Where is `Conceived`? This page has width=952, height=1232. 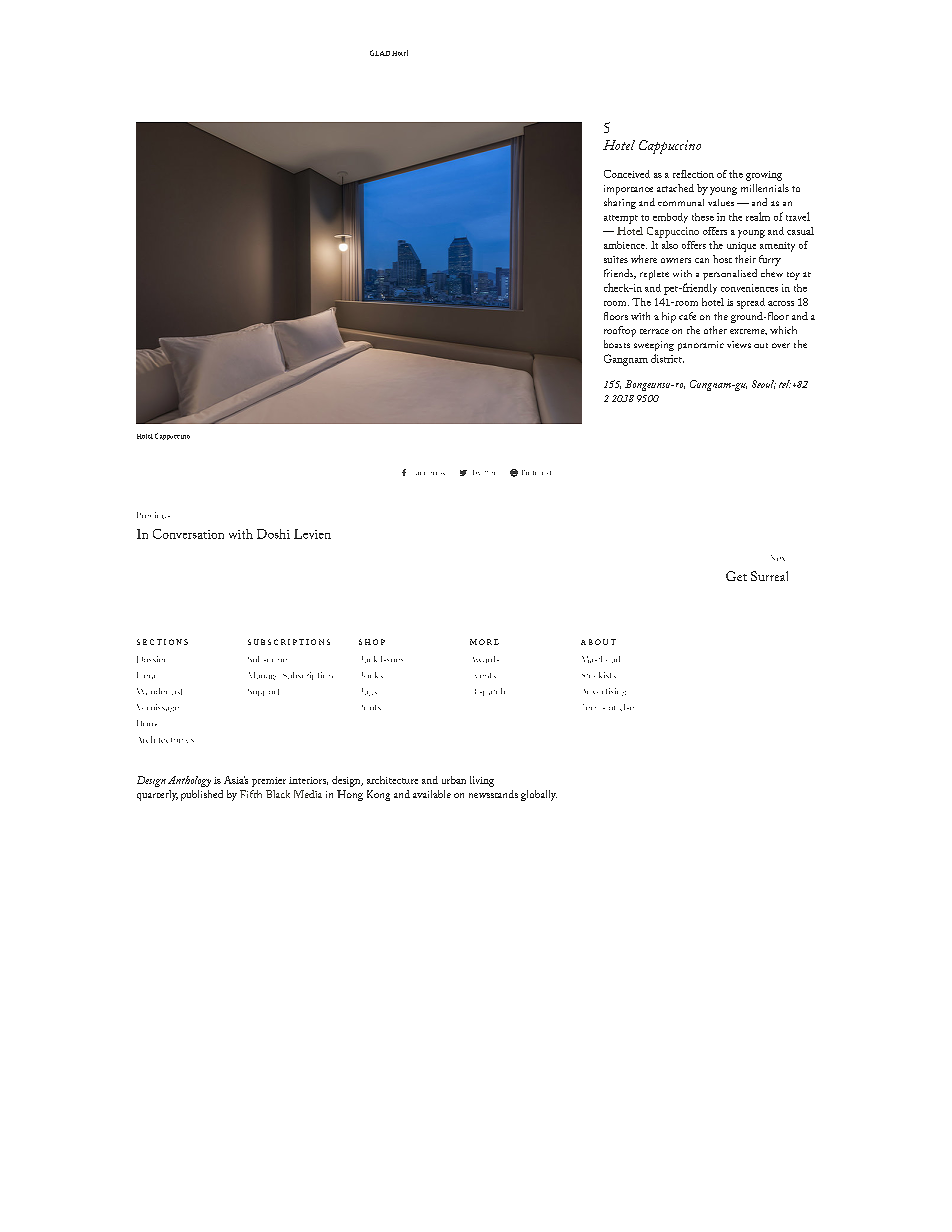 Conceived is located at coordinates (627, 174).
